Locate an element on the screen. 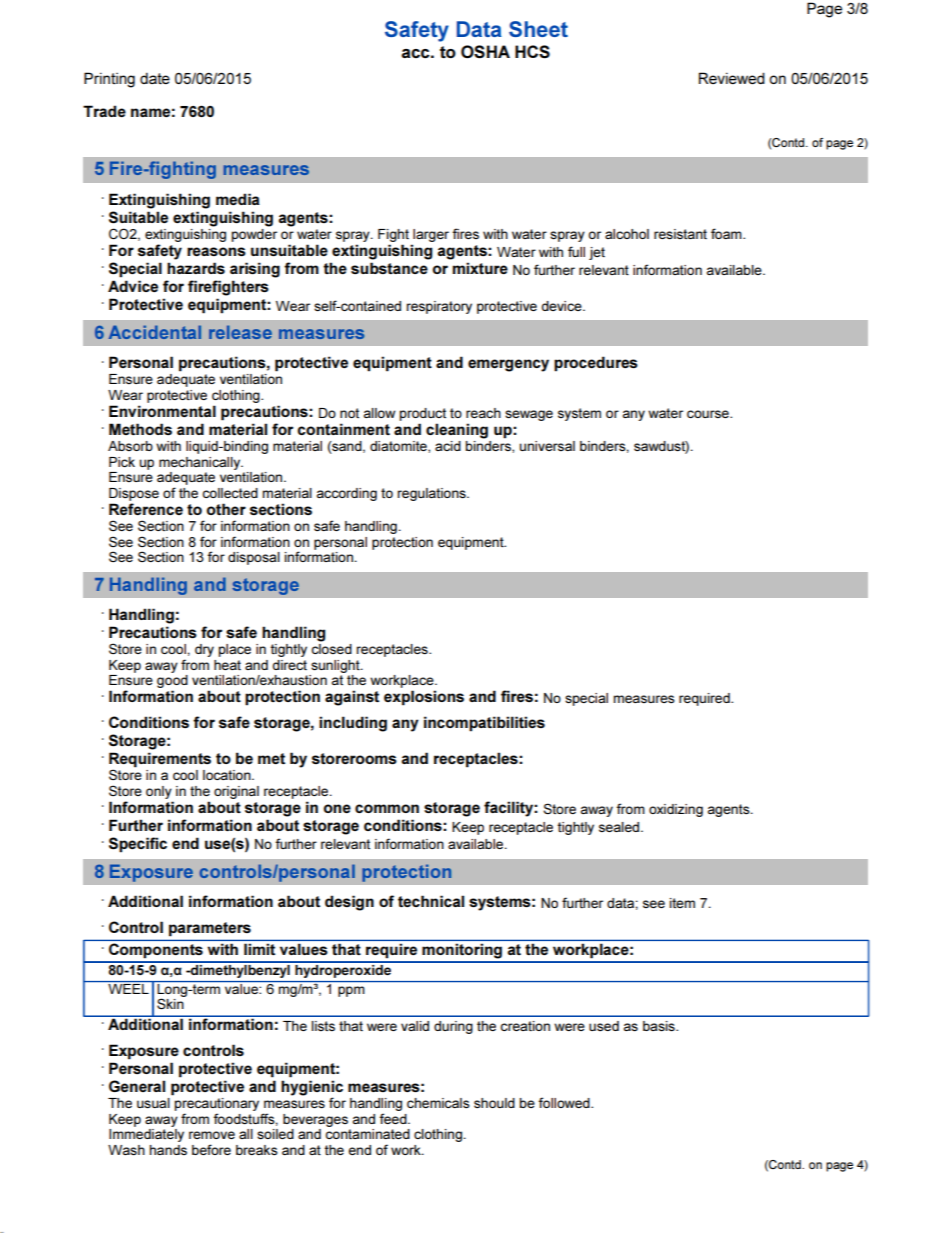  feed is located at coordinates (394, 1118).
